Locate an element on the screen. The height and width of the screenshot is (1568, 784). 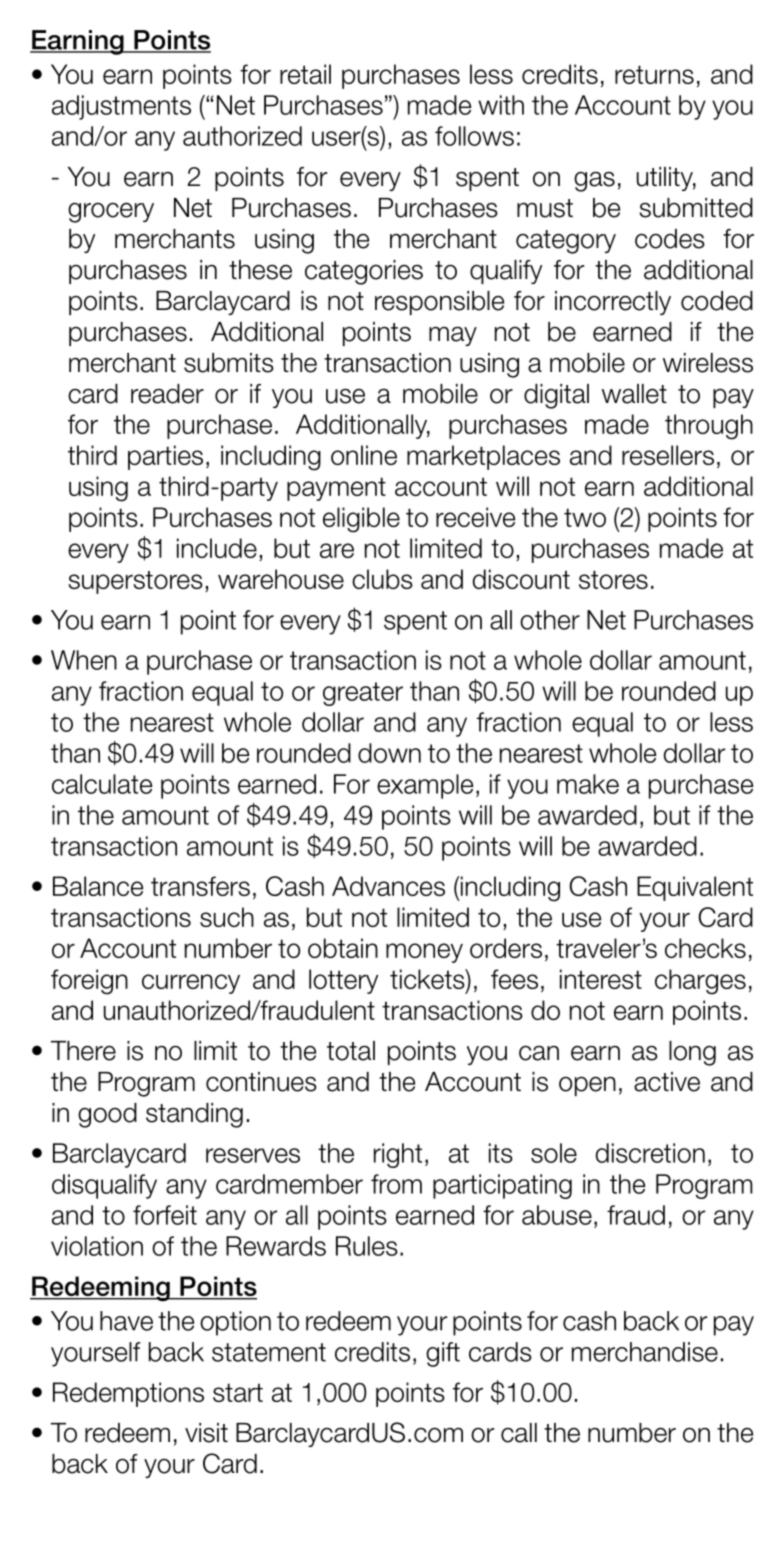
clubs is located at coordinates (382, 579).
